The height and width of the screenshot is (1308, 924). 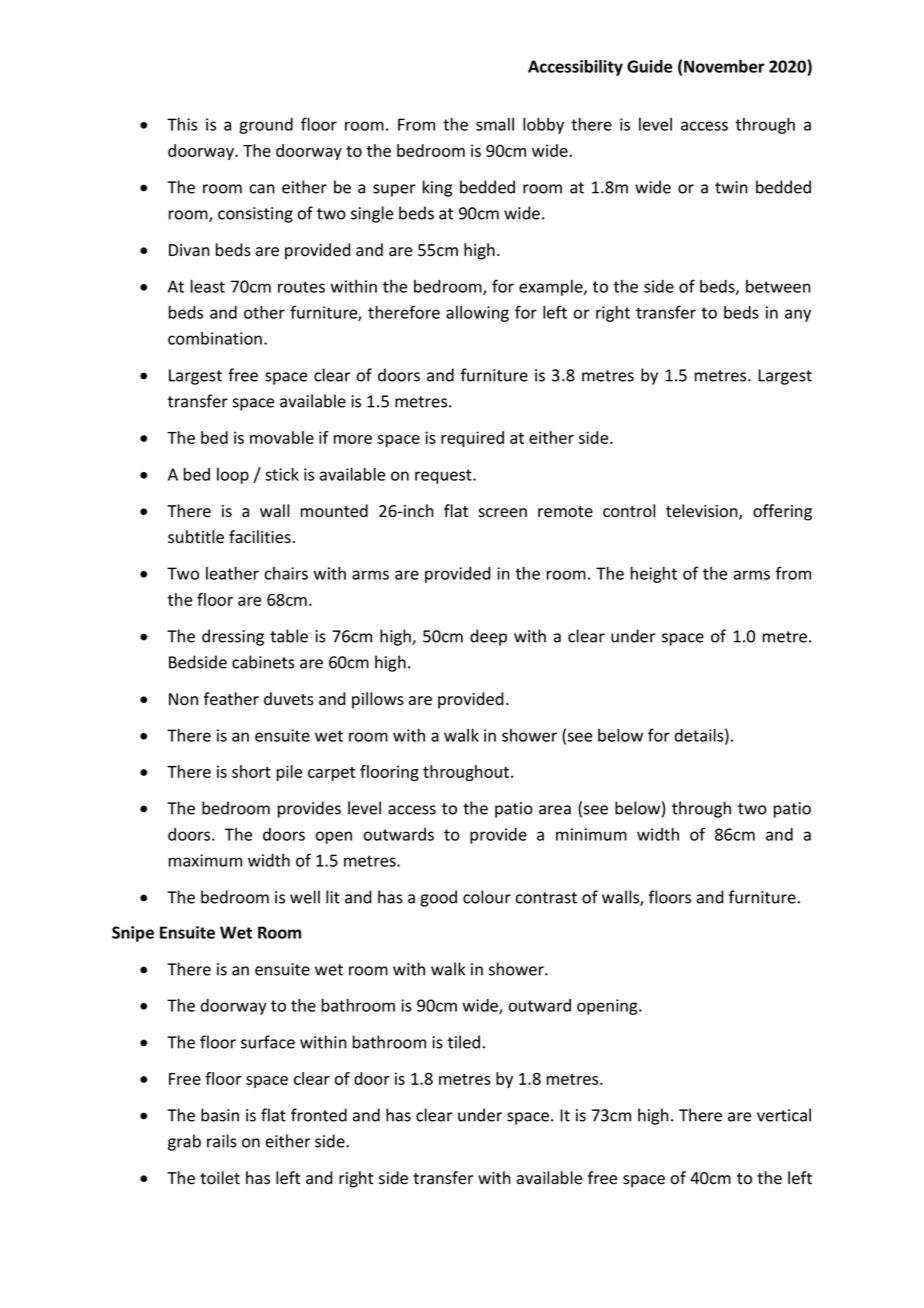 What do you see at coordinates (495, 124) in the screenshot?
I see `small` at bounding box center [495, 124].
